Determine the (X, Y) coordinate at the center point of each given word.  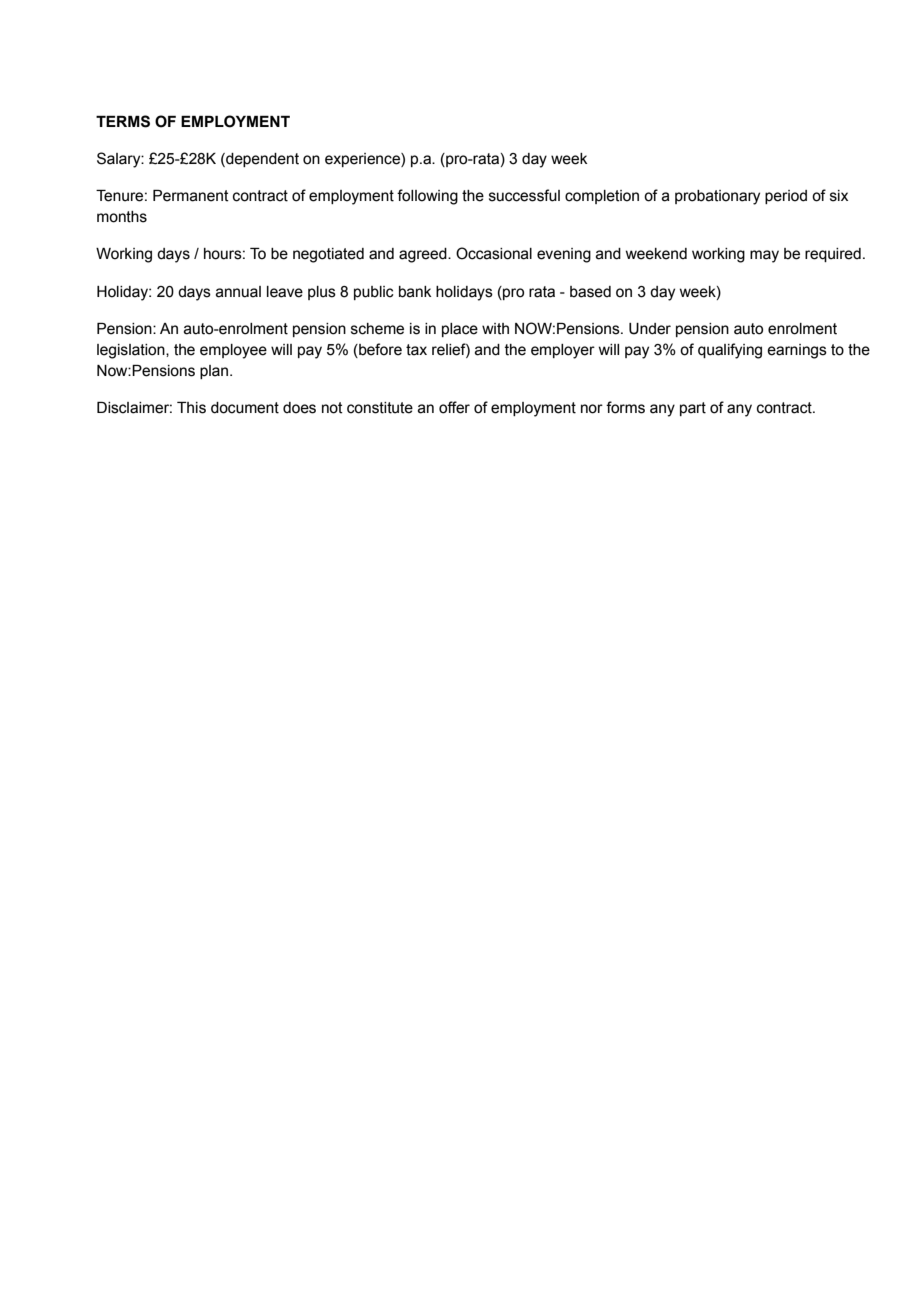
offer (454, 407)
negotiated (328, 255)
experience (363, 160)
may (764, 256)
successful (524, 195)
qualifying (730, 351)
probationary (717, 197)
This (191, 408)
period (786, 197)
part (693, 409)
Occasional (494, 253)
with (495, 329)
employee (233, 351)
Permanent (191, 196)
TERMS (123, 121)
